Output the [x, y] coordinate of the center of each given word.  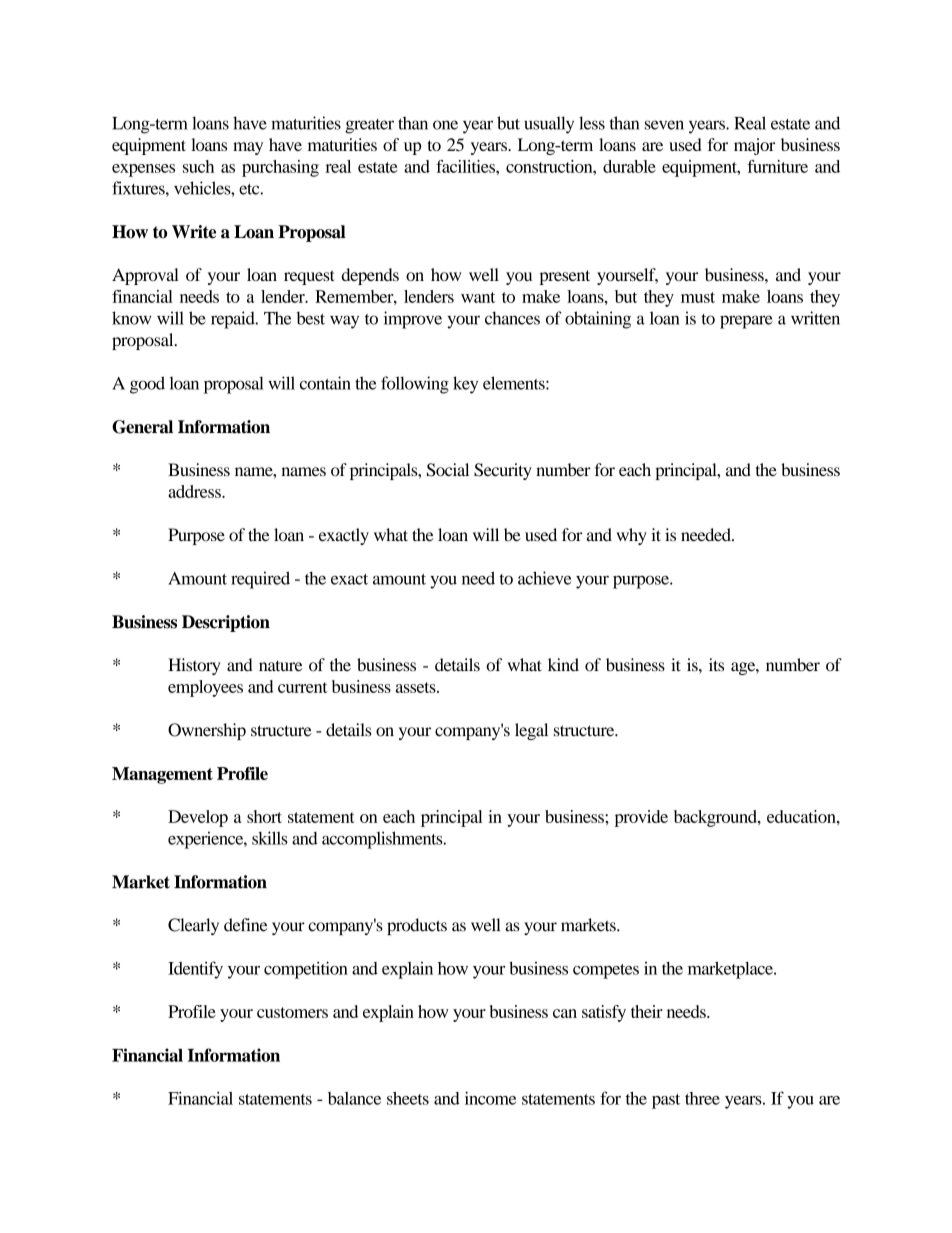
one [445, 125]
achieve [545, 578]
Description [226, 623]
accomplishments [383, 840]
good [147, 385]
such [198, 166]
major [754, 146]
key [465, 385]
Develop [198, 818]
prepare [746, 322]
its [716, 665]
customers [292, 1012]
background [716, 818]
